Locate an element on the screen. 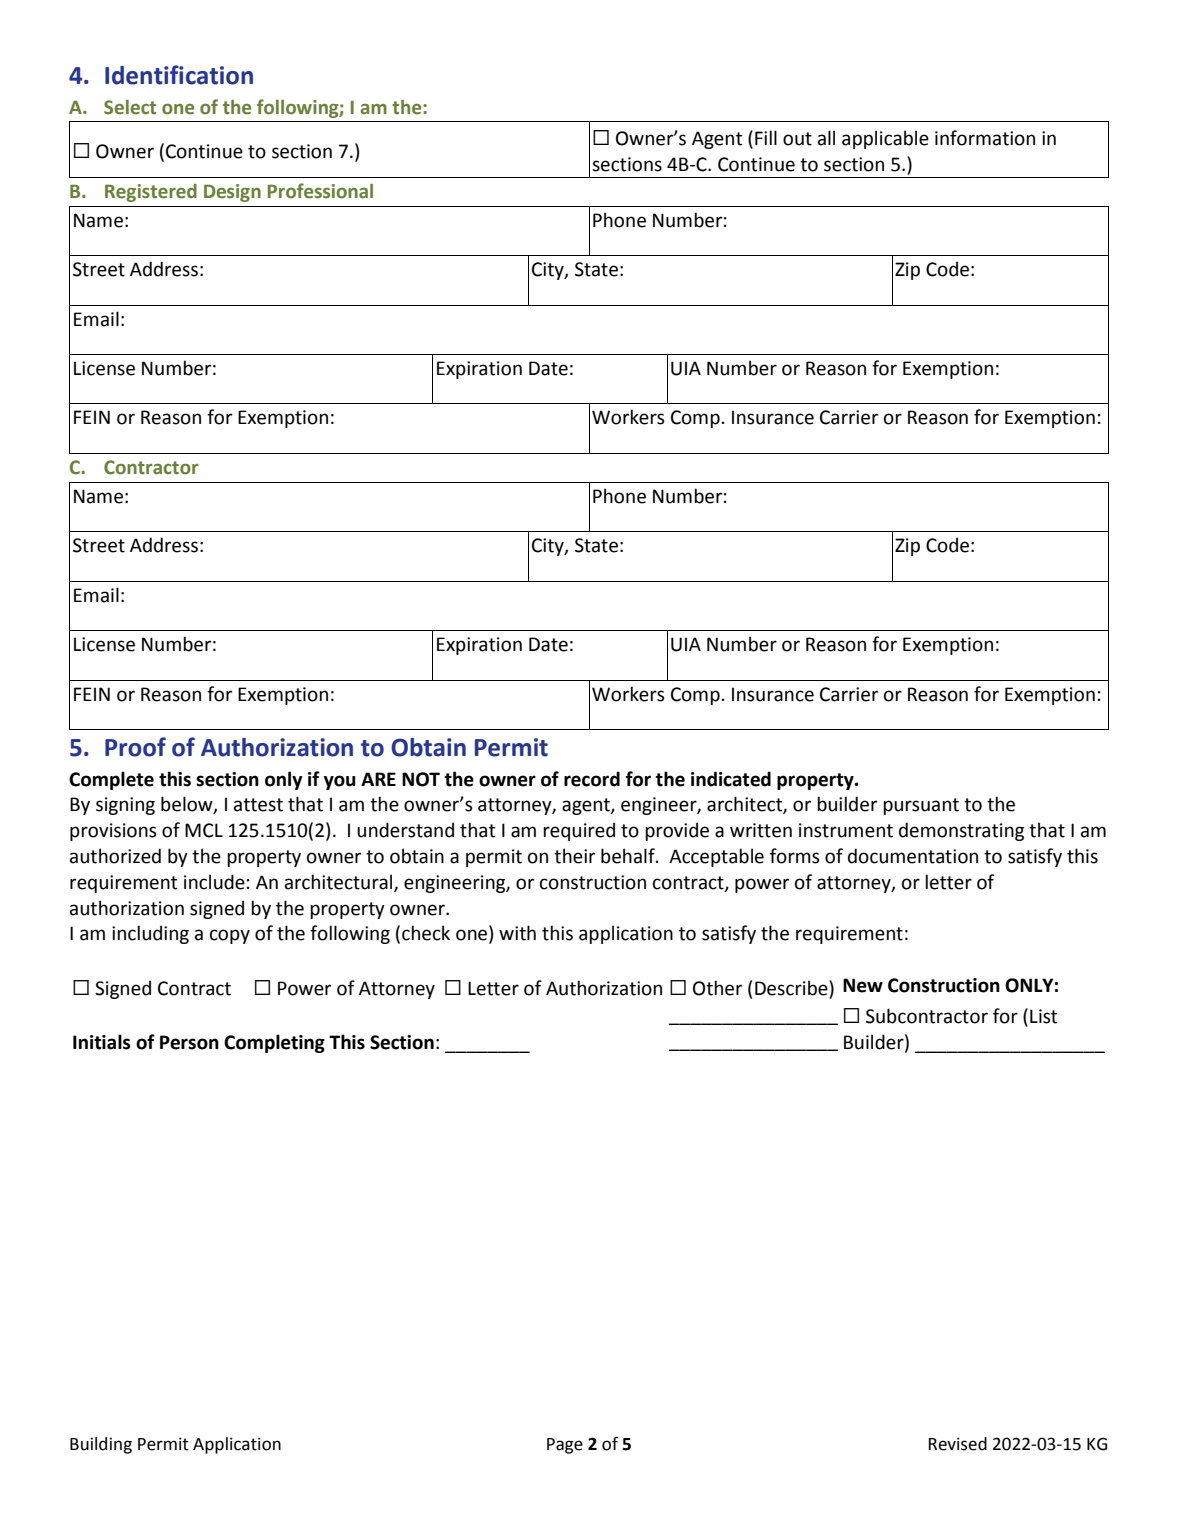 The image size is (1178, 1524). Identification is located at coordinates (179, 75).
